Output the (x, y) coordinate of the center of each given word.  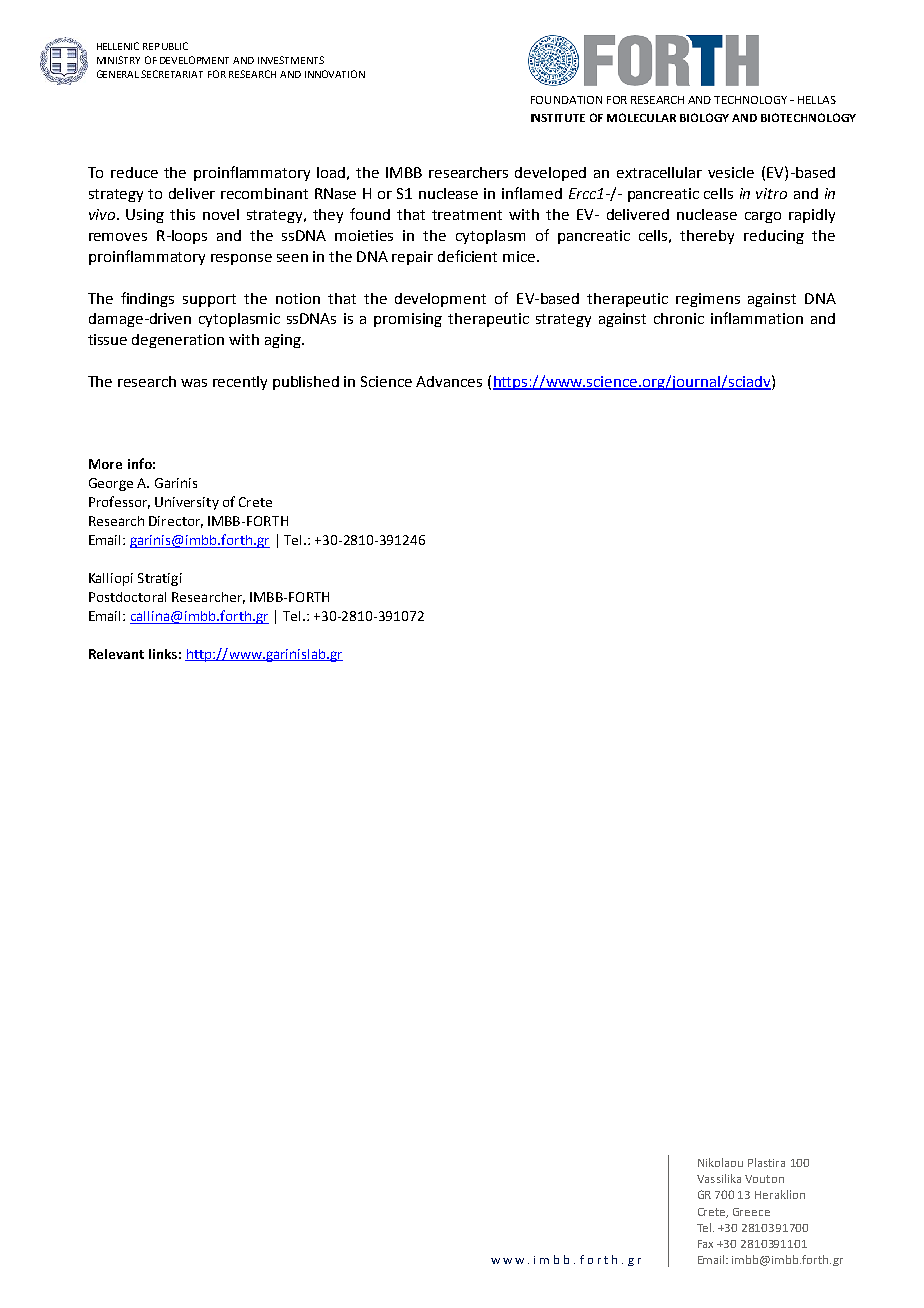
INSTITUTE (558, 118)
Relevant (116, 654)
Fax (705, 1244)
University (187, 503)
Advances (449, 381)
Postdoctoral (127, 597)
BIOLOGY (704, 117)
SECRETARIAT (172, 74)
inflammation (757, 318)
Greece (751, 1212)
